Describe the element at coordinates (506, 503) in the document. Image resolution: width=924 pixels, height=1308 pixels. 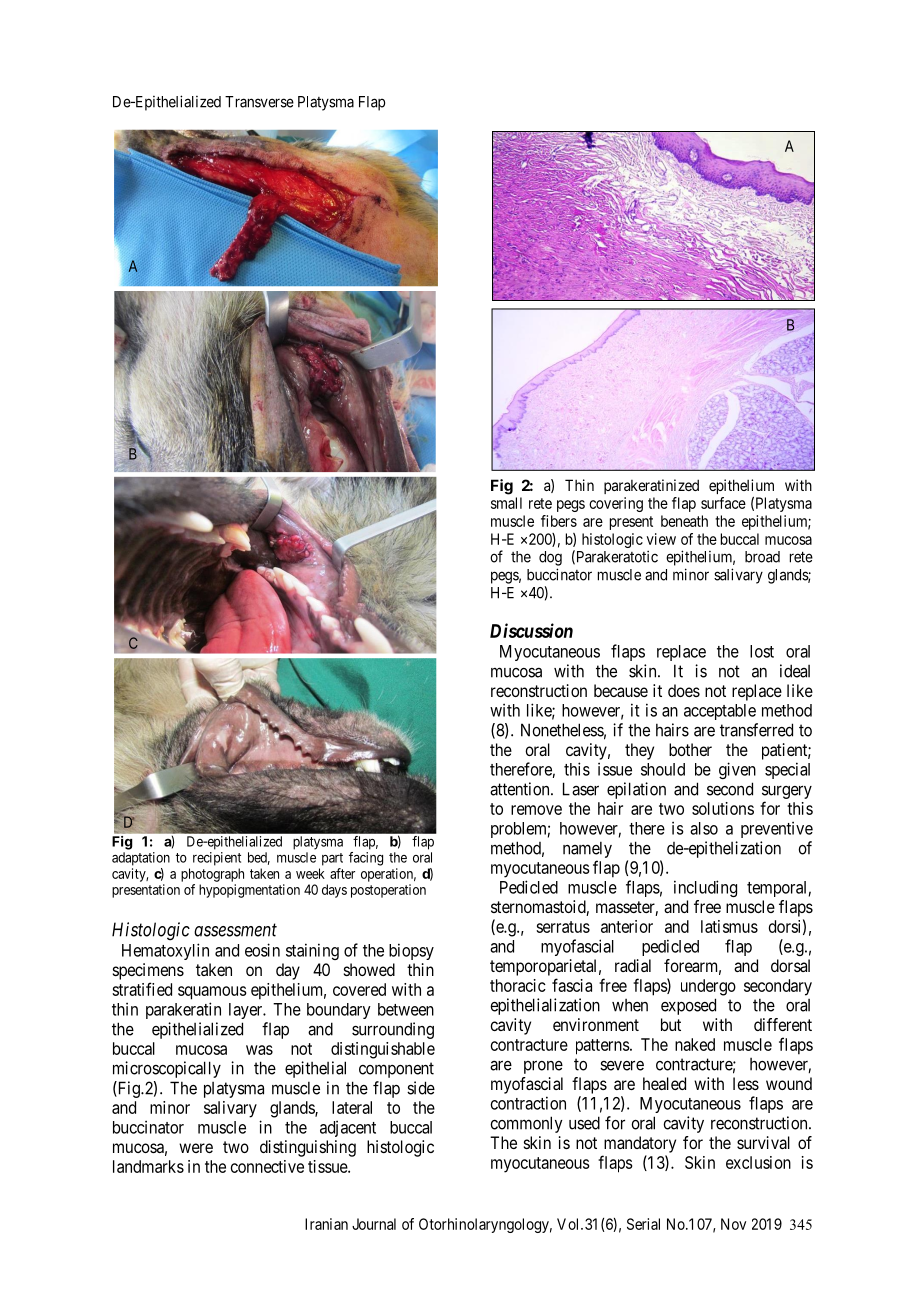
I see `small` at that location.
